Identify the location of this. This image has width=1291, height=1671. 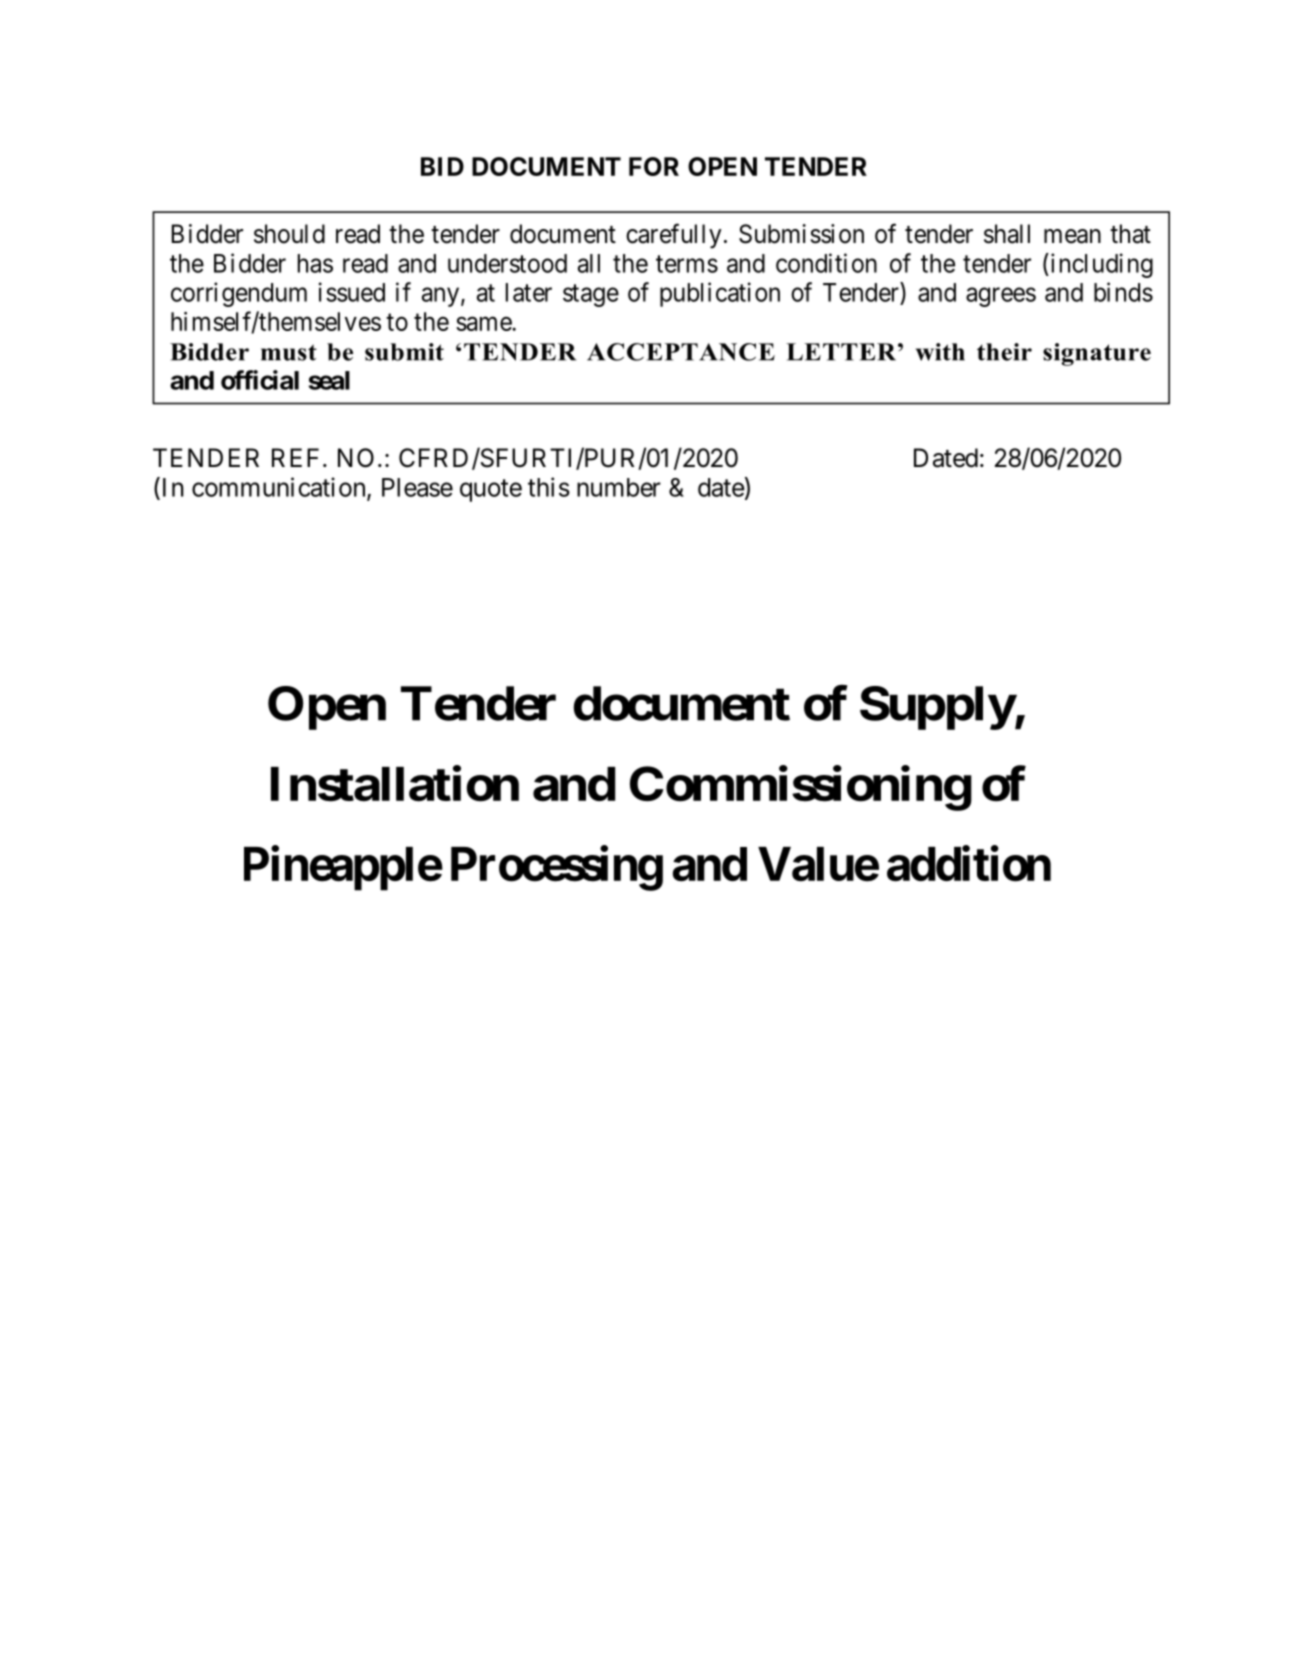
(549, 487).
